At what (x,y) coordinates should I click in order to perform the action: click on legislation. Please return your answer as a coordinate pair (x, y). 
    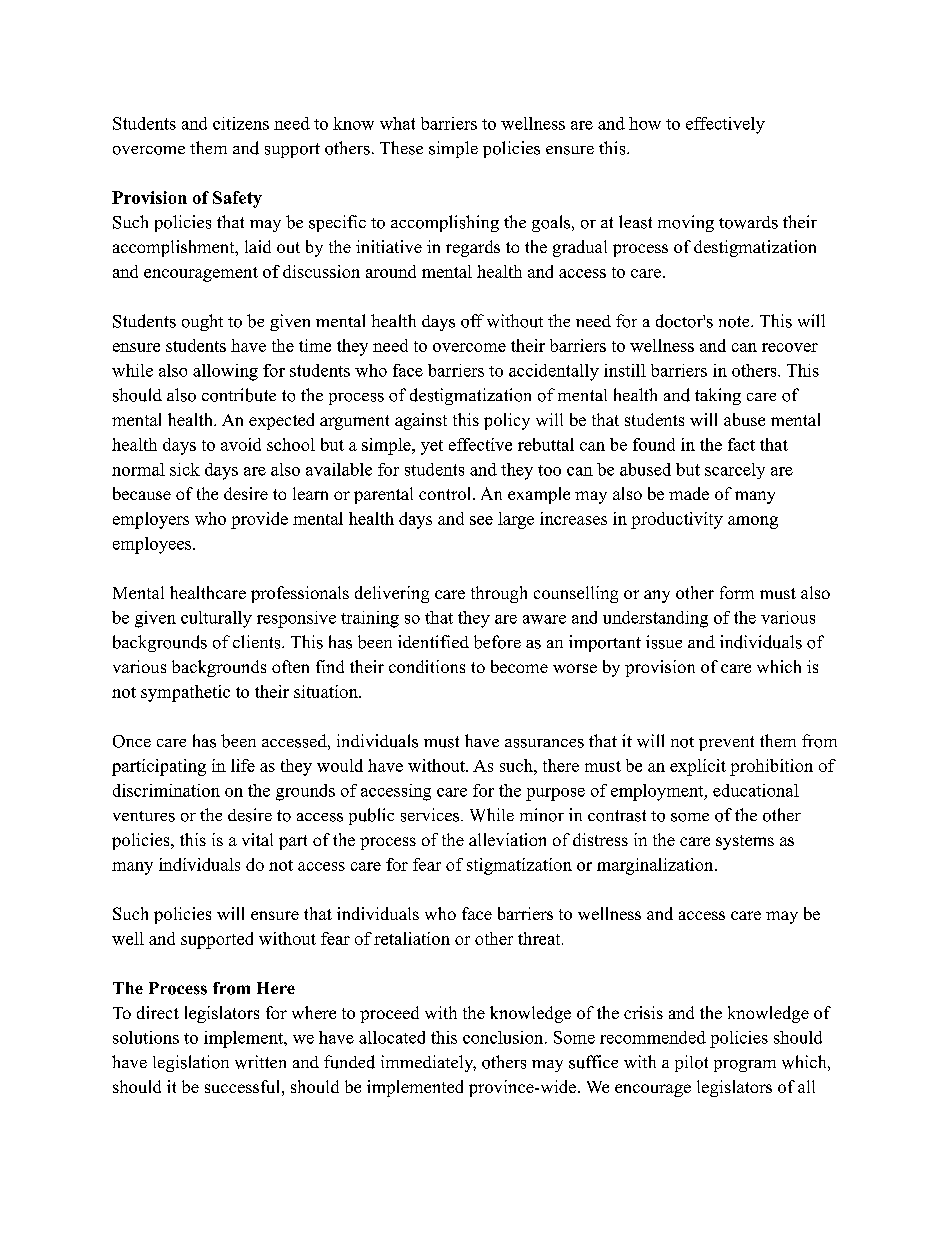
    Looking at the image, I should click on (191, 1063).
